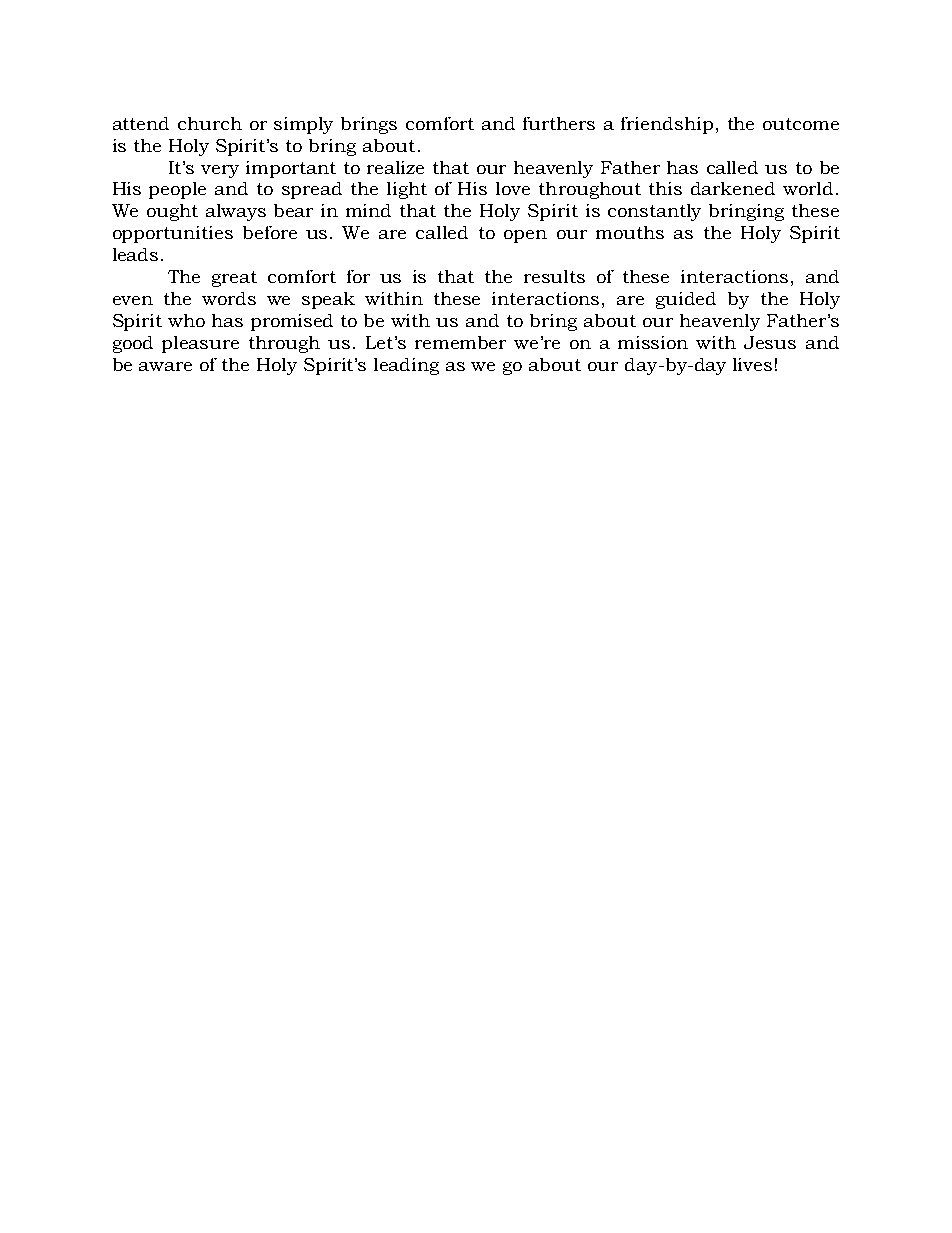 This screenshot has width=952, height=1233. I want to click on great, so click(234, 279).
